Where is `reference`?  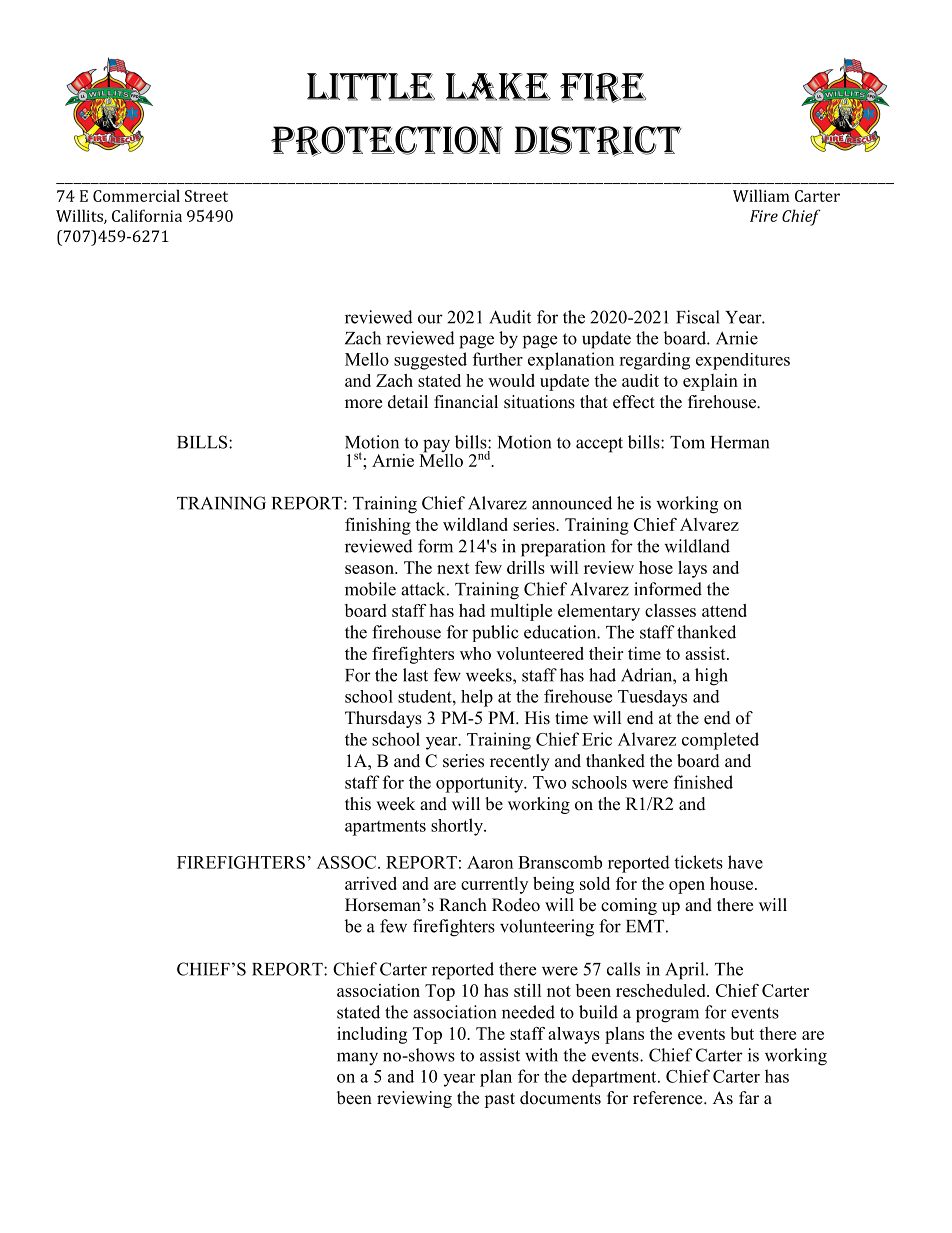
reference is located at coordinates (669, 1098).
